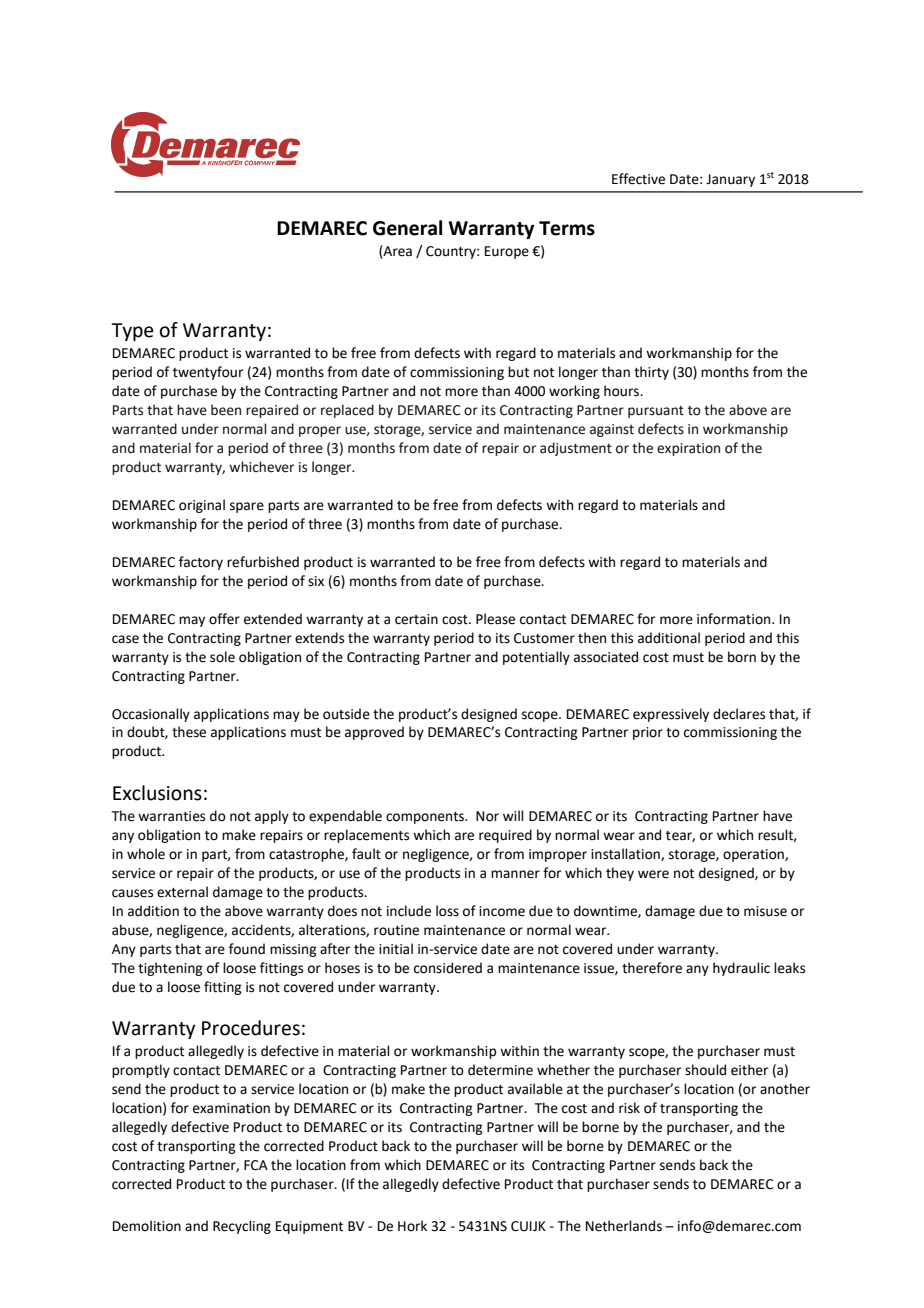 The width and height of the document is (924, 1308). Describe the element at coordinates (688, 449) in the document. I see `expiration` at that location.
